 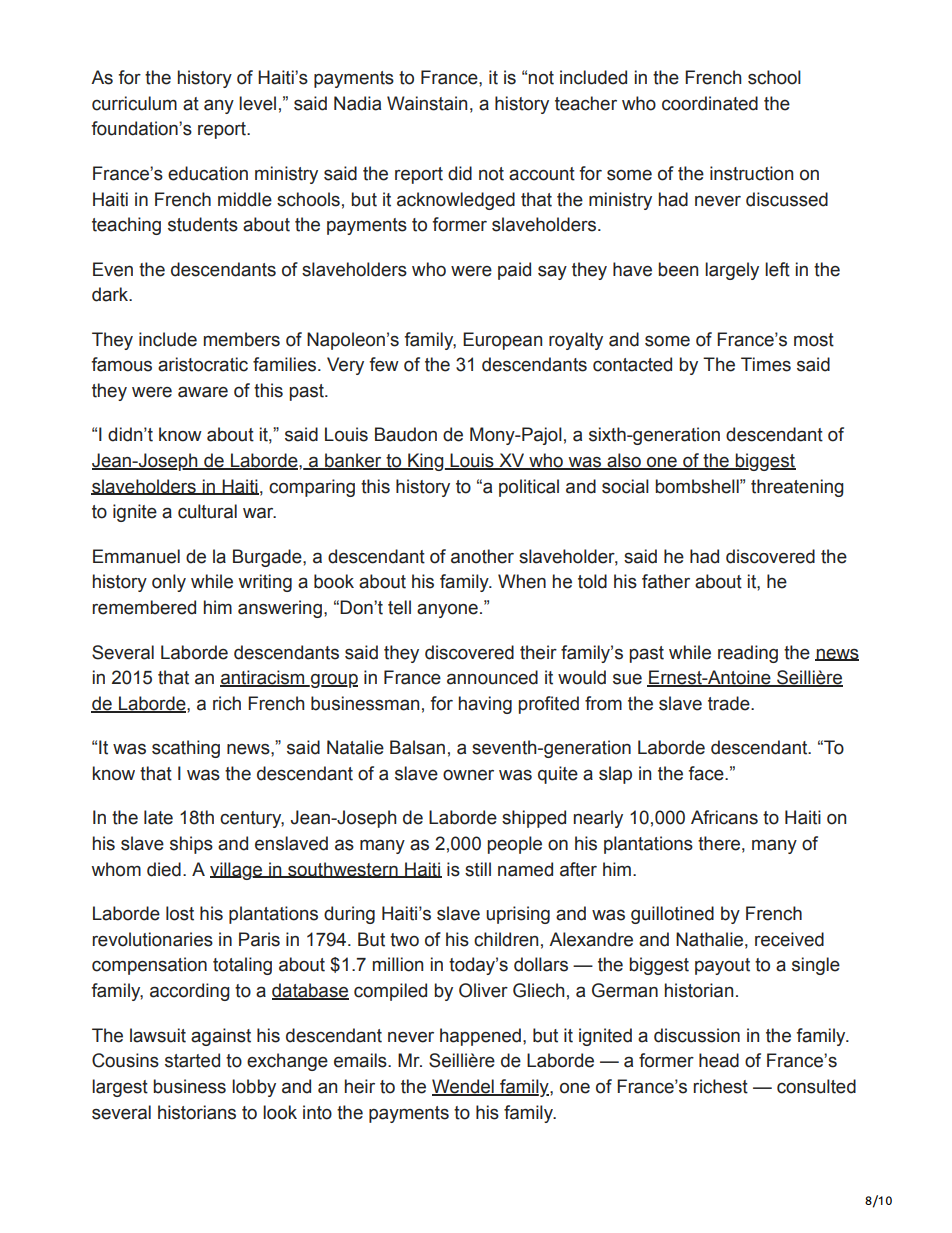 What do you see at coordinates (766, 364) in the screenshot?
I see `Times` at bounding box center [766, 364].
